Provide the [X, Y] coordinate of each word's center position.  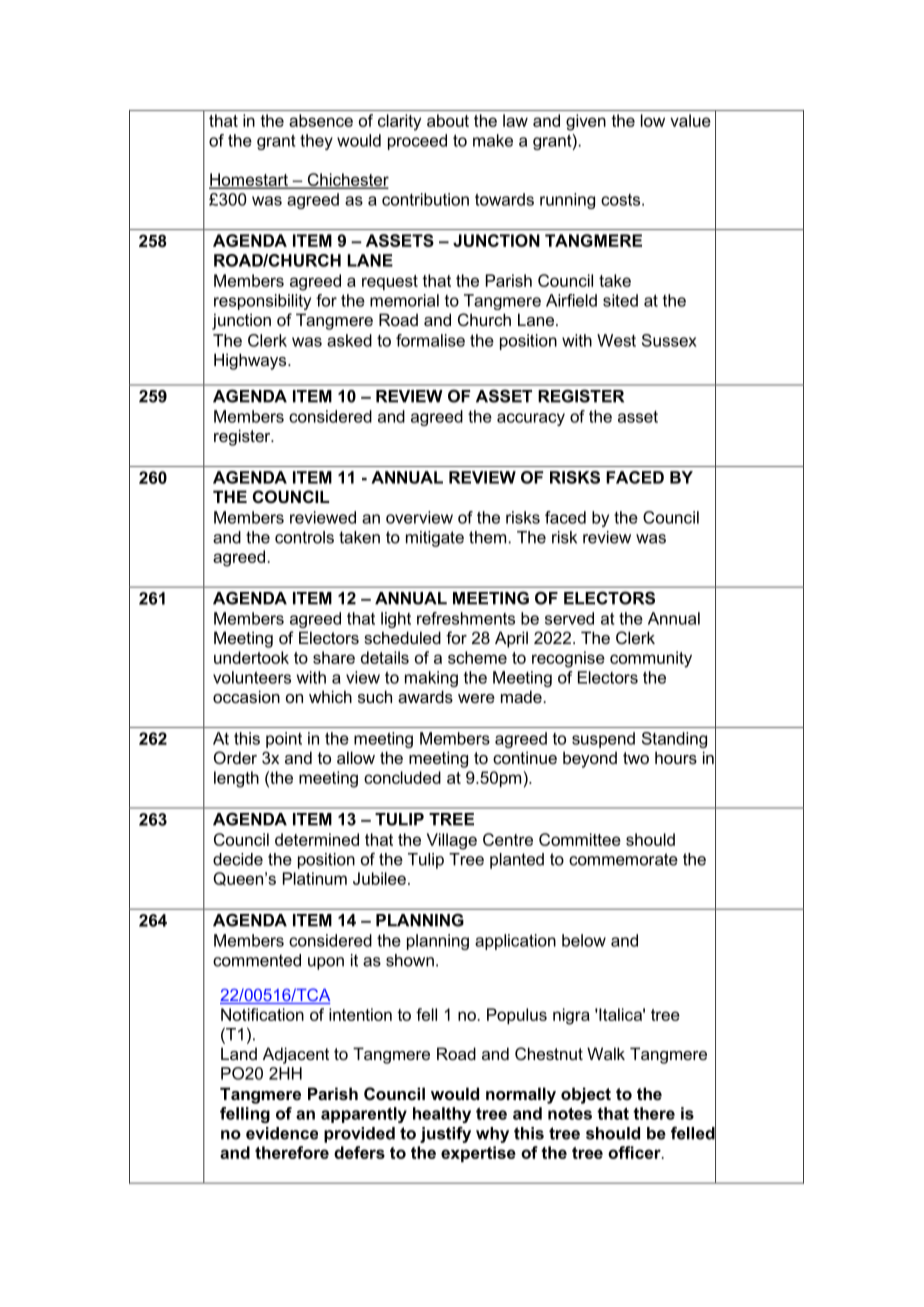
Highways [251, 361]
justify [445, 1134]
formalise [430, 340]
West [616, 340]
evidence [282, 1133]
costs [622, 200]
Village [452, 841]
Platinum [315, 878]
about [448, 120]
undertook [251, 657]
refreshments [466, 618]
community [651, 659]
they [316, 142]
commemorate [623, 859]
